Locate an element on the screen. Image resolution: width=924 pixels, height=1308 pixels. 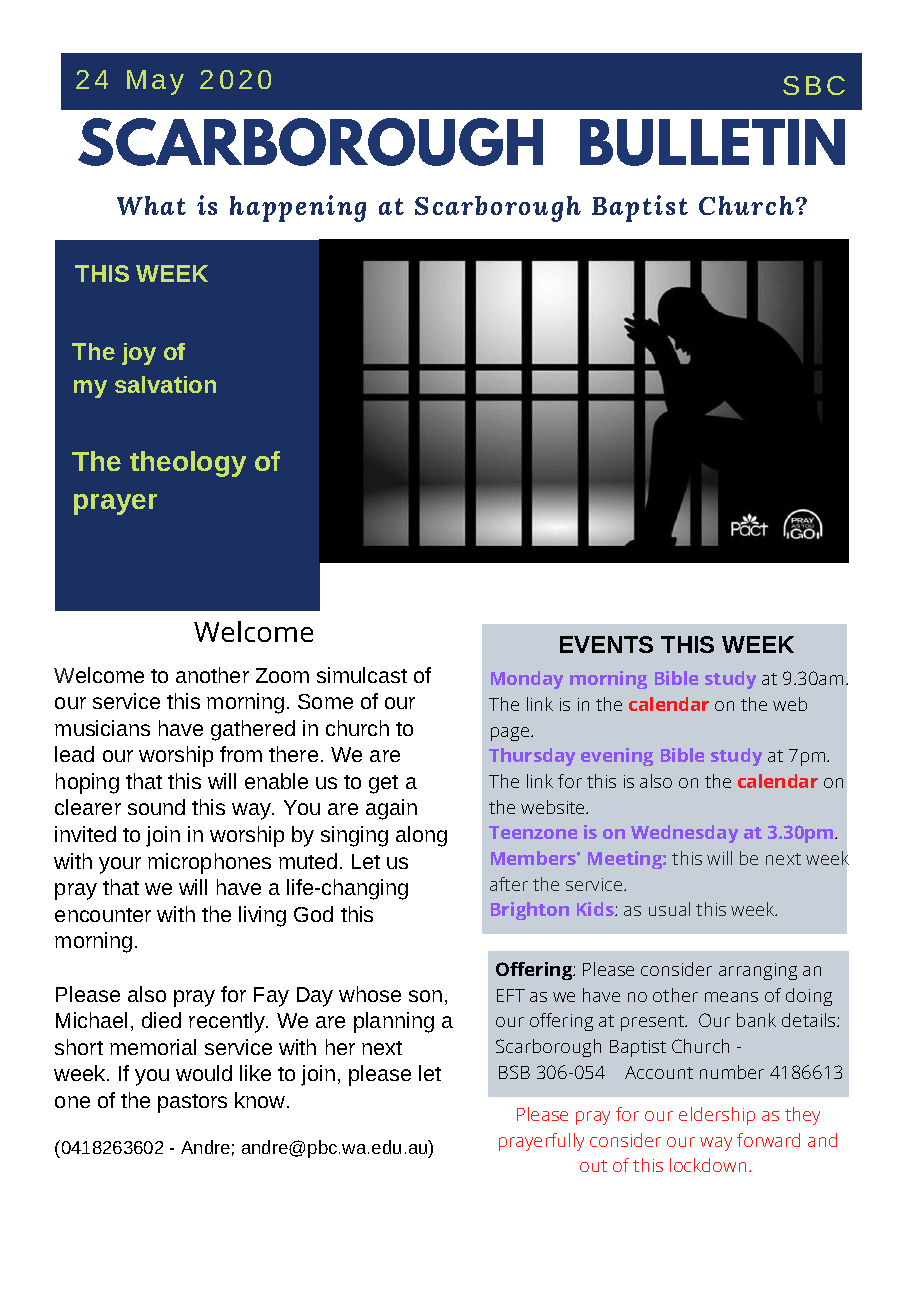
usual is located at coordinates (669, 909).
